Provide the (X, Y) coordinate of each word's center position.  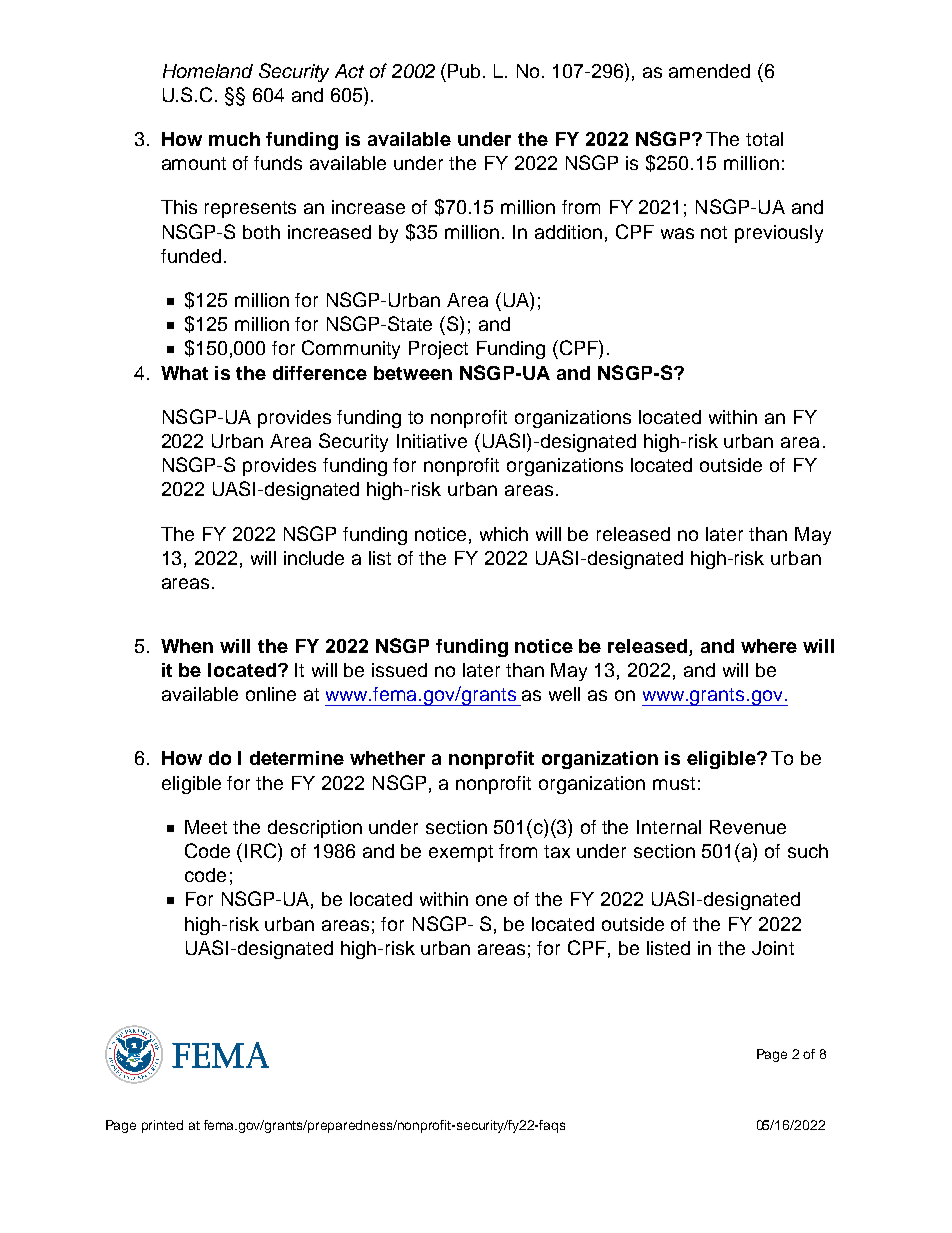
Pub (466, 71)
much (234, 139)
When (187, 646)
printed (162, 1126)
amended (709, 71)
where (769, 646)
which (504, 534)
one (491, 900)
